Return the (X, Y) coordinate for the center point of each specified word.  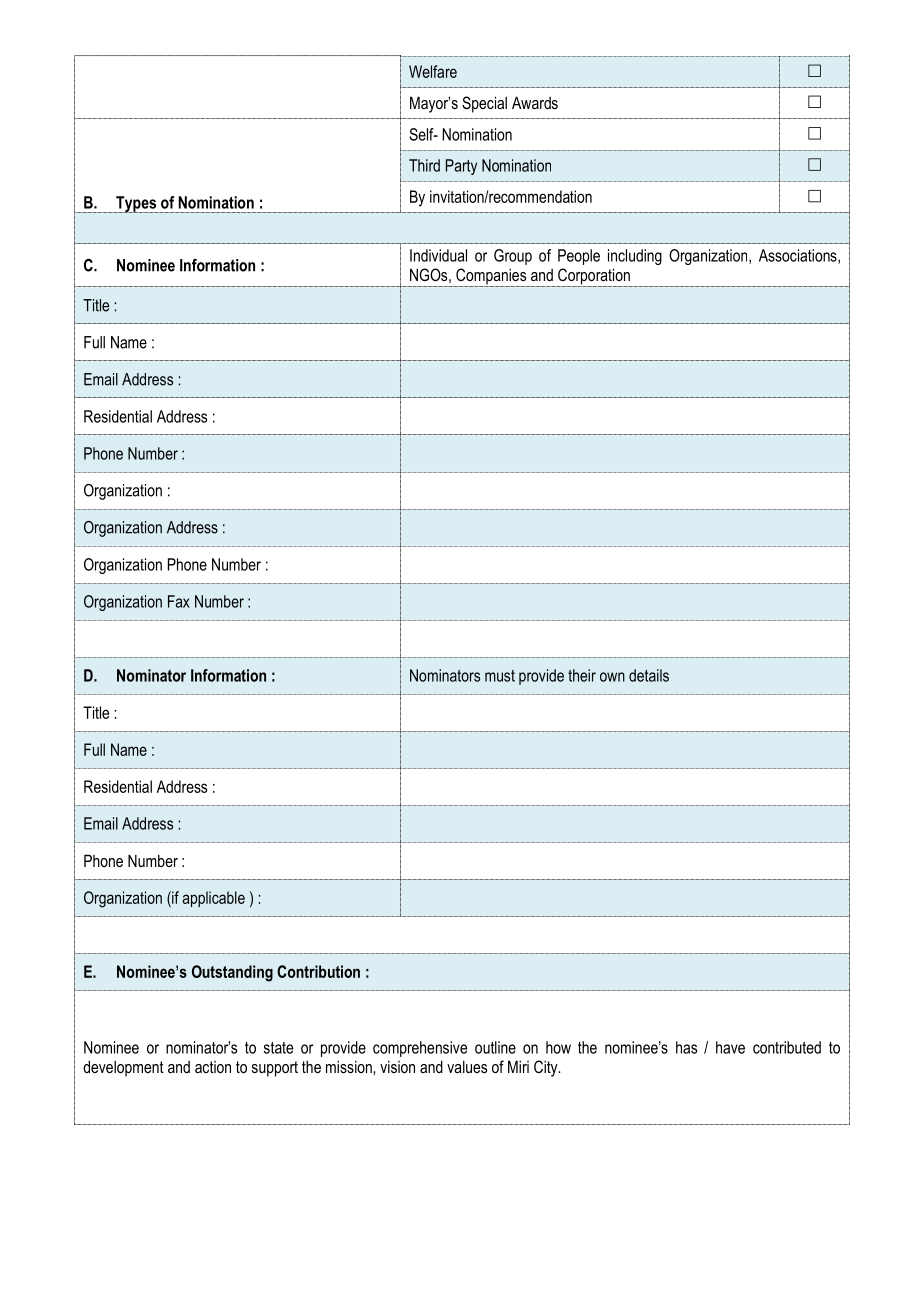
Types (136, 204)
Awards (535, 102)
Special (484, 104)
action (213, 1067)
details (649, 675)
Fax (179, 601)
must (500, 676)
